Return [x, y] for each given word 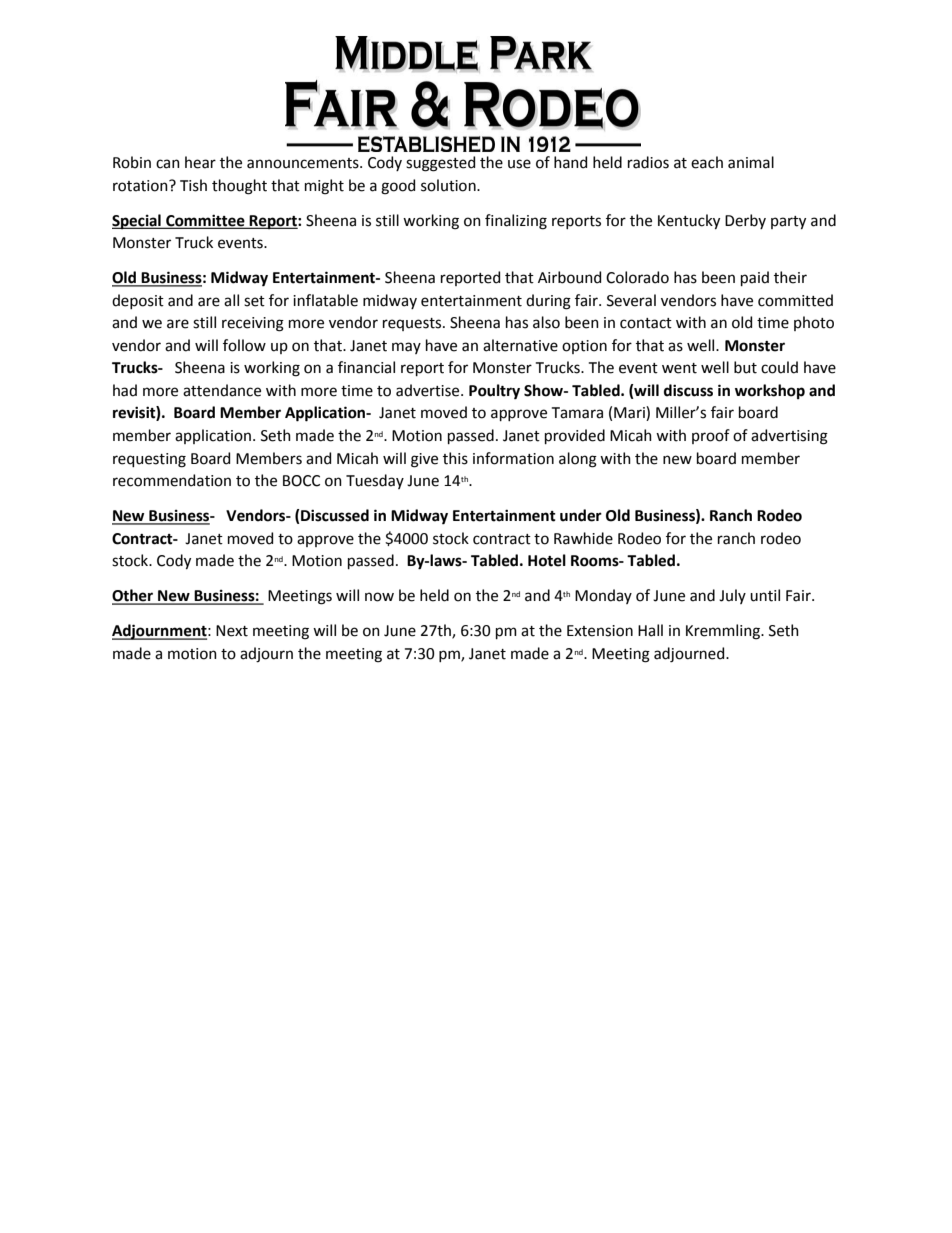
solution [449, 185]
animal [751, 162]
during [548, 302]
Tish [193, 185]
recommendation [172, 480]
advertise [429, 390]
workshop [770, 391]
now [379, 597]
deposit [138, 301]
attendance [222, 390]
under [581, 515]
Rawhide [583, 538]
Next [232, 631]
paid [755, 278]
